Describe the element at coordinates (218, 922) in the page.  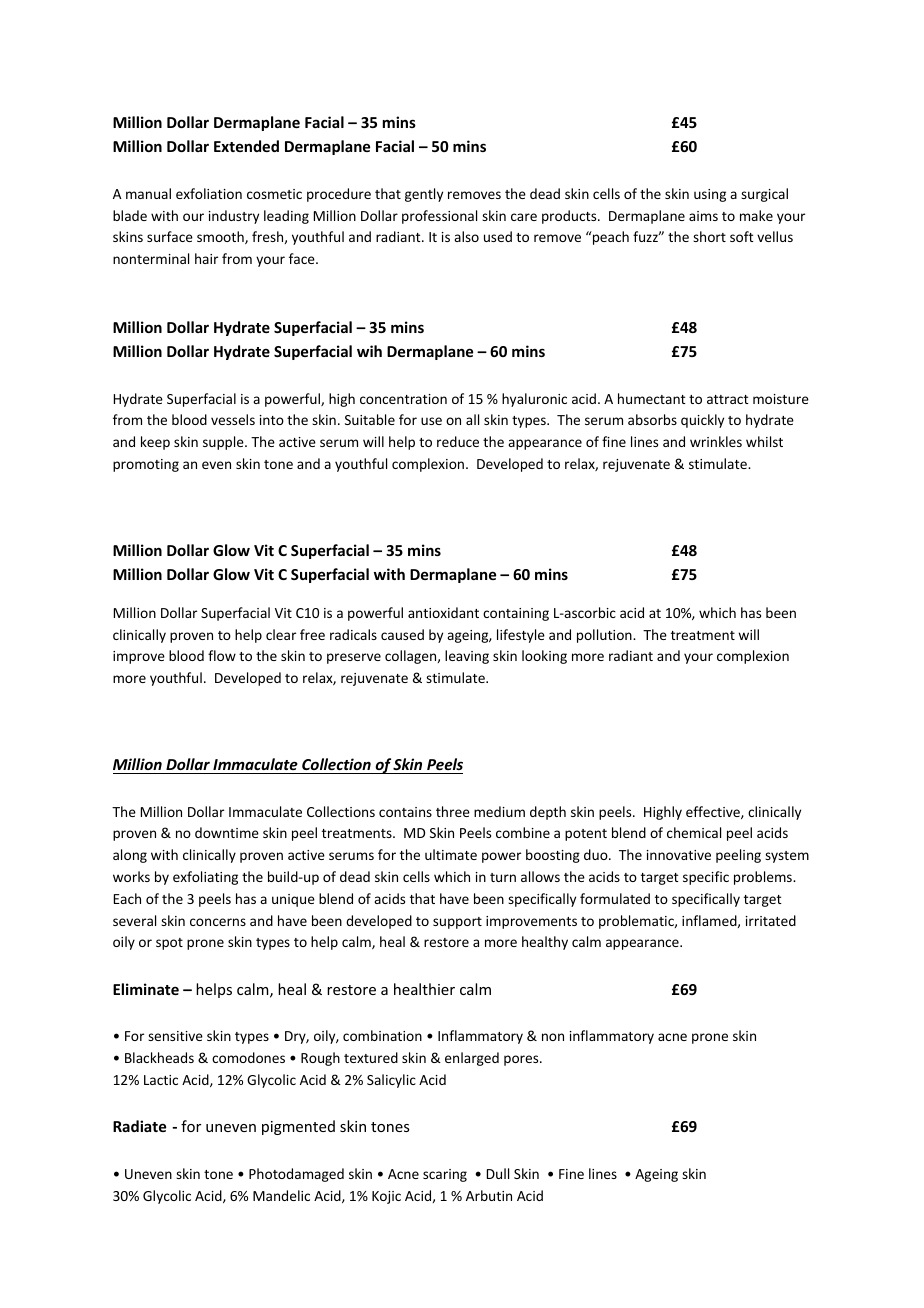
I see `concerns` at that location.
